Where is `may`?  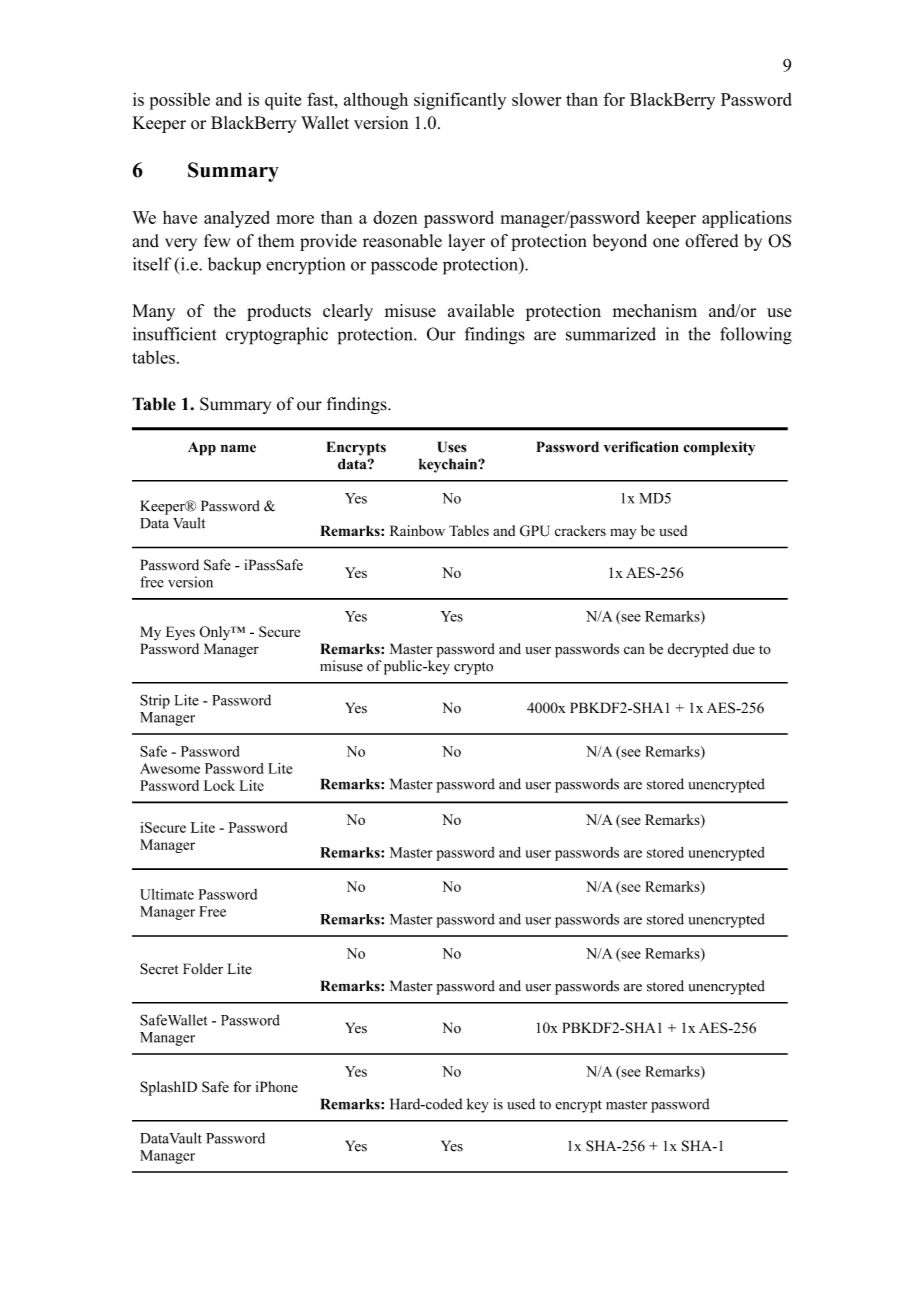
may is located at coordinates (623, 534).
